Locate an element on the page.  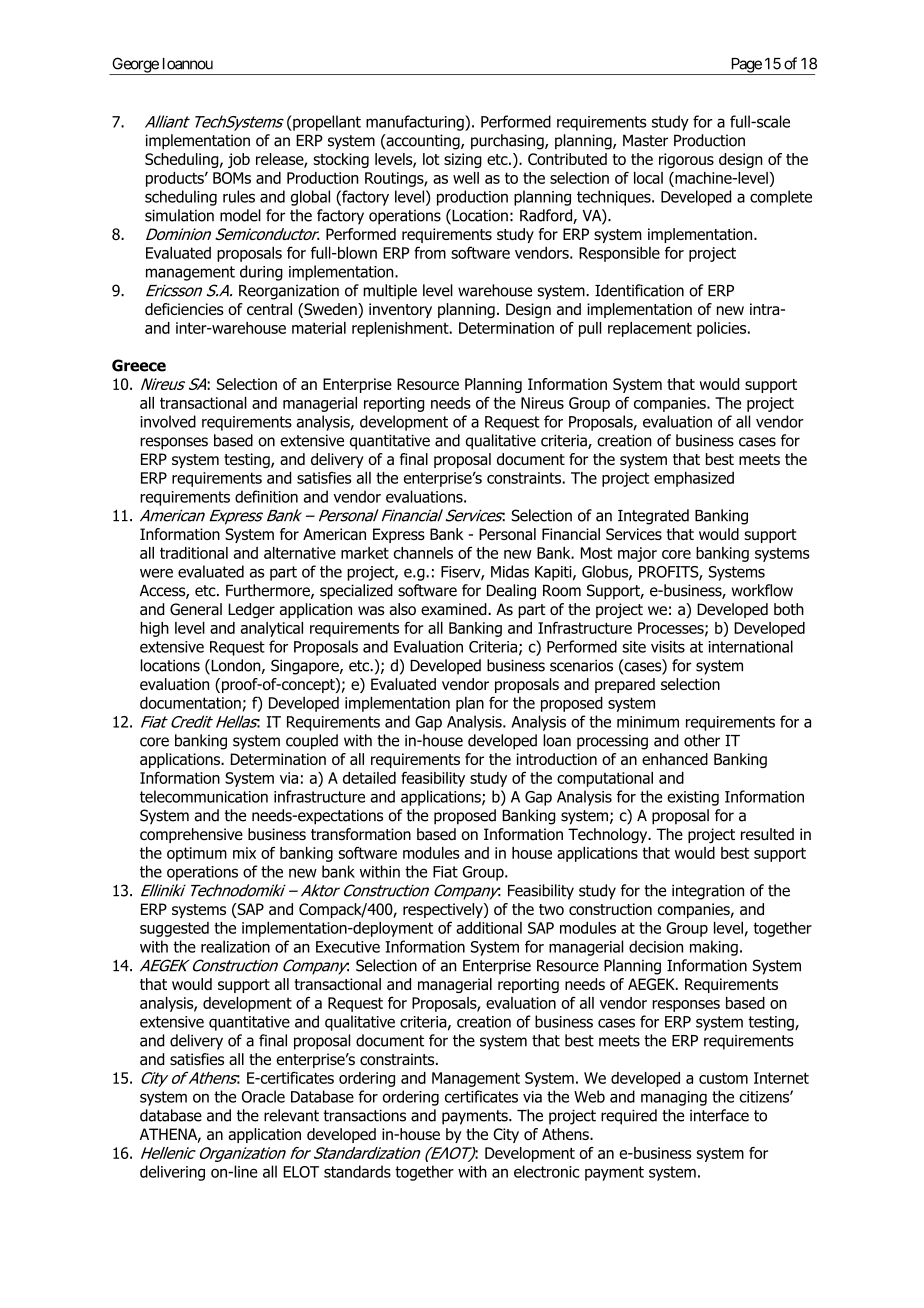
deficiencies is located at coordinates (184, 309).
